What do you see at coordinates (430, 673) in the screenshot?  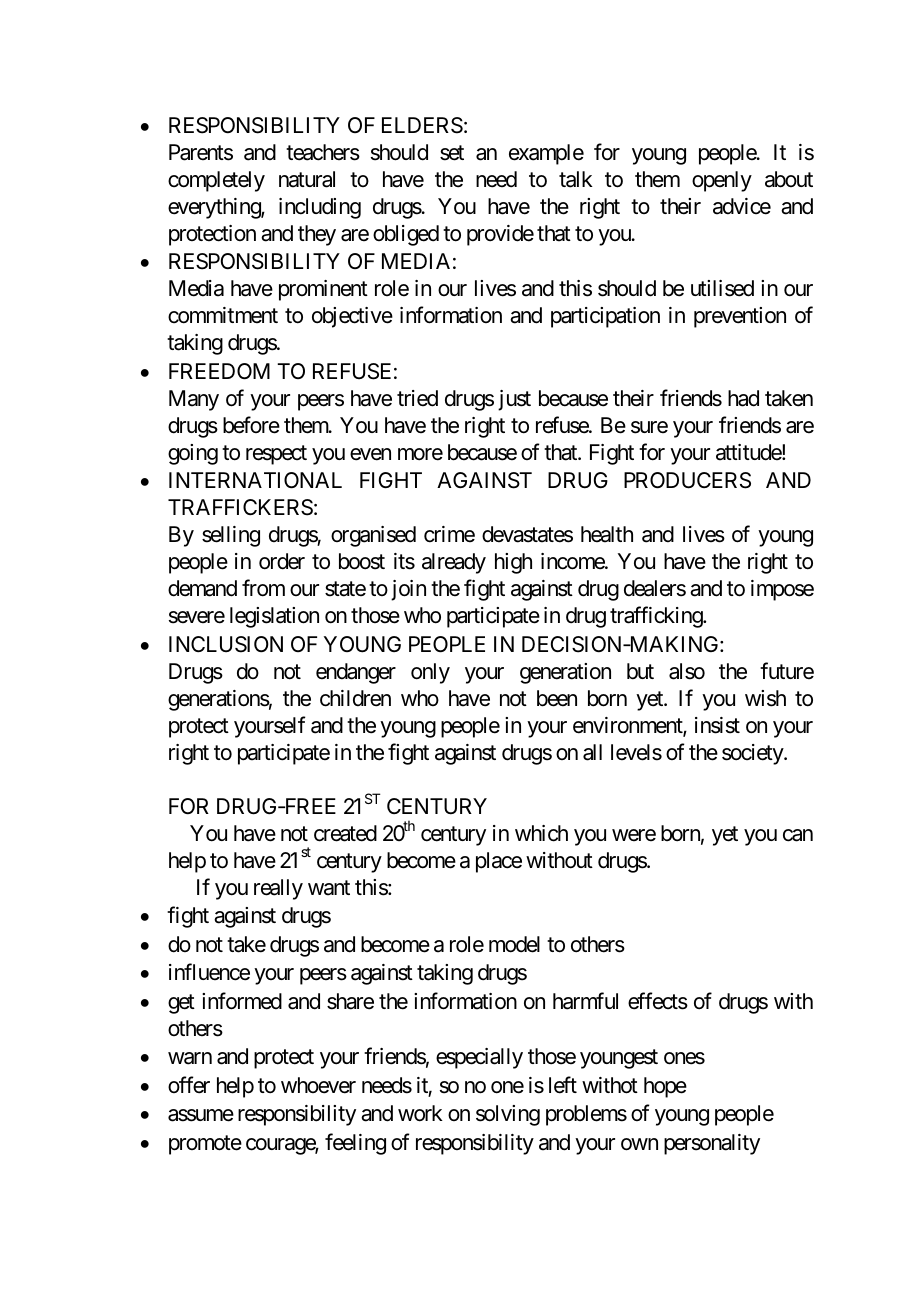 I see `only` at bounding box center [430, 673].
